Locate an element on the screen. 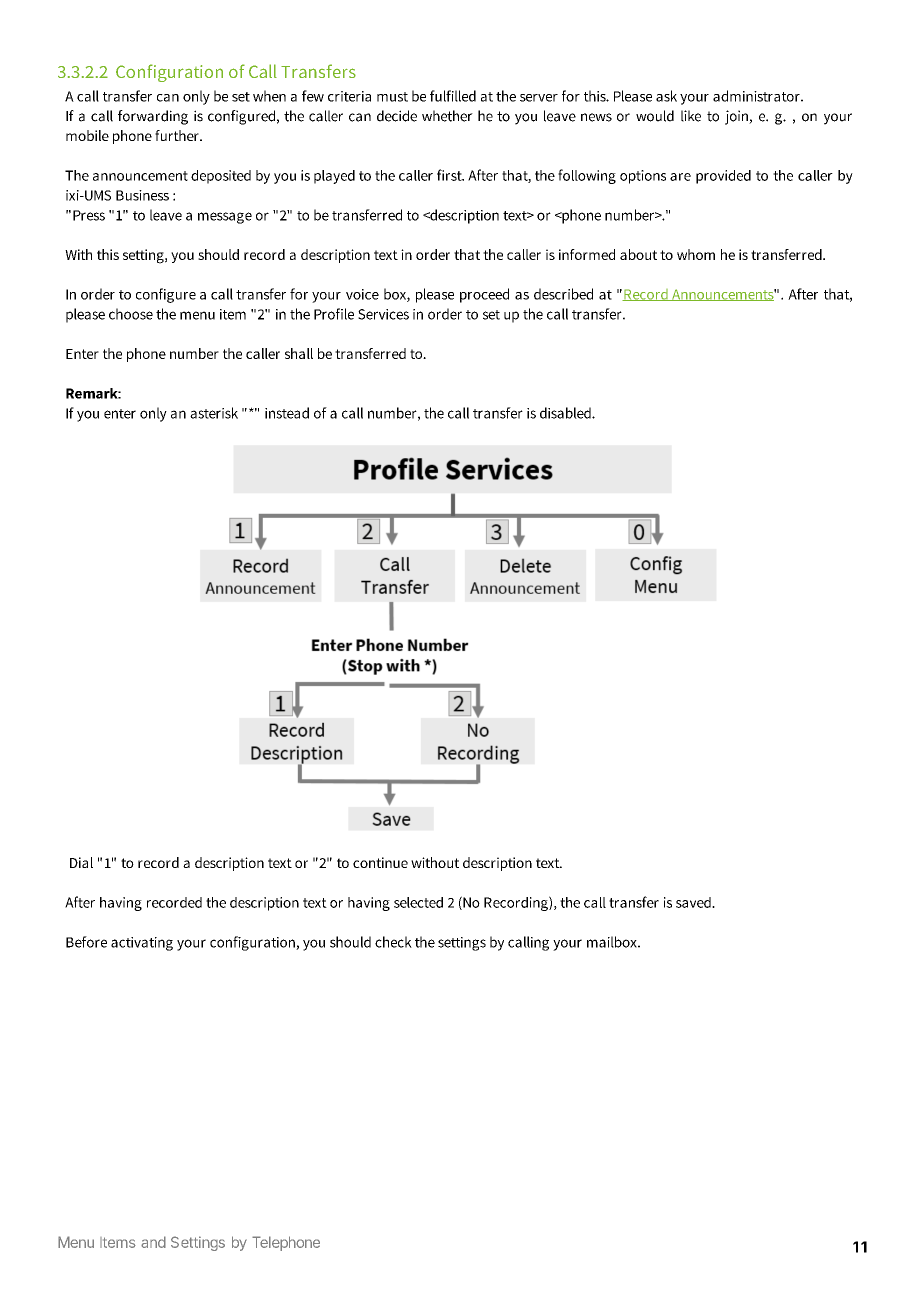  continue is located at coordinates (380, 862).
